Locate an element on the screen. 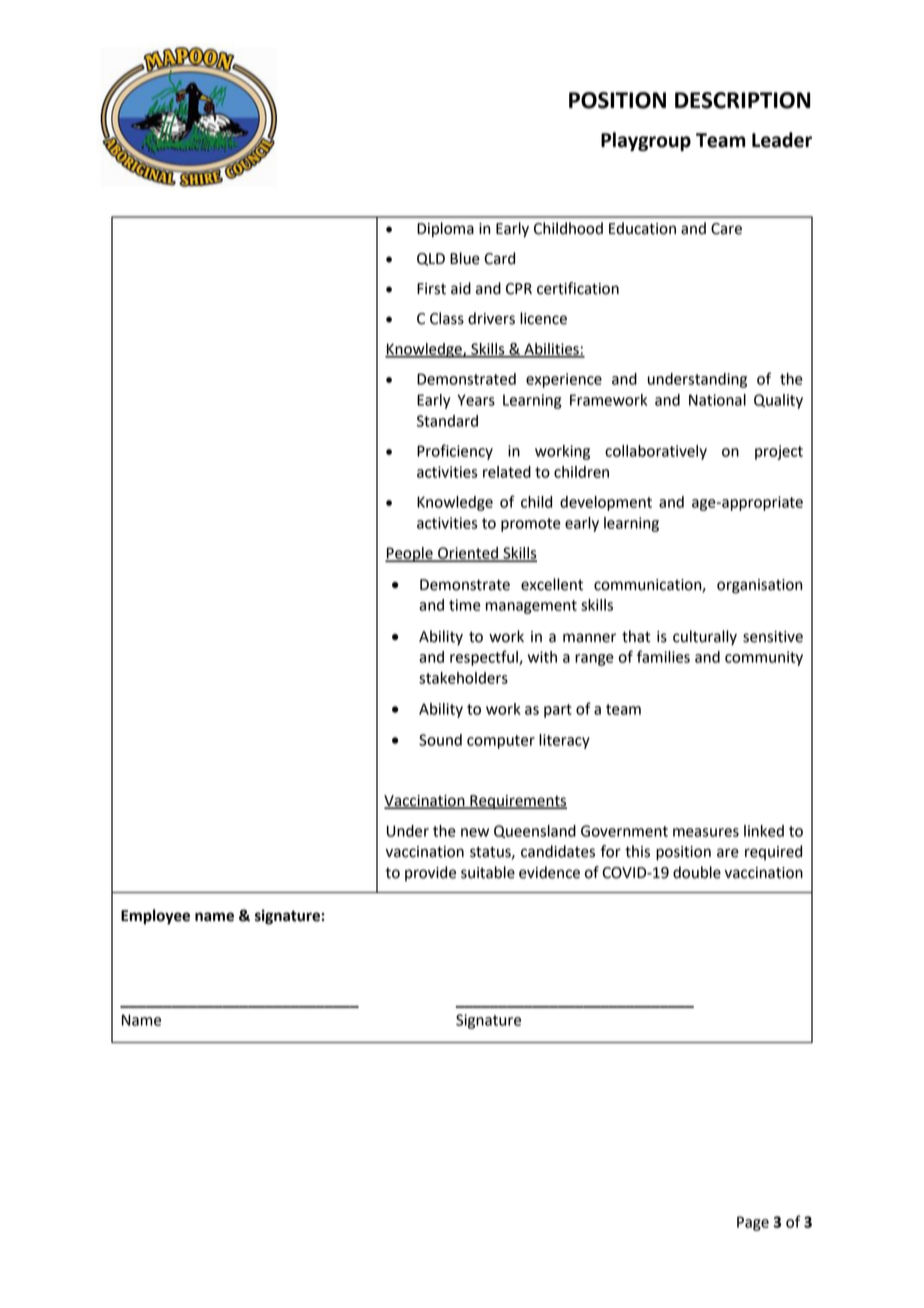 The image size is (924, 1308). Sound is located at coordinates (440, 740).
